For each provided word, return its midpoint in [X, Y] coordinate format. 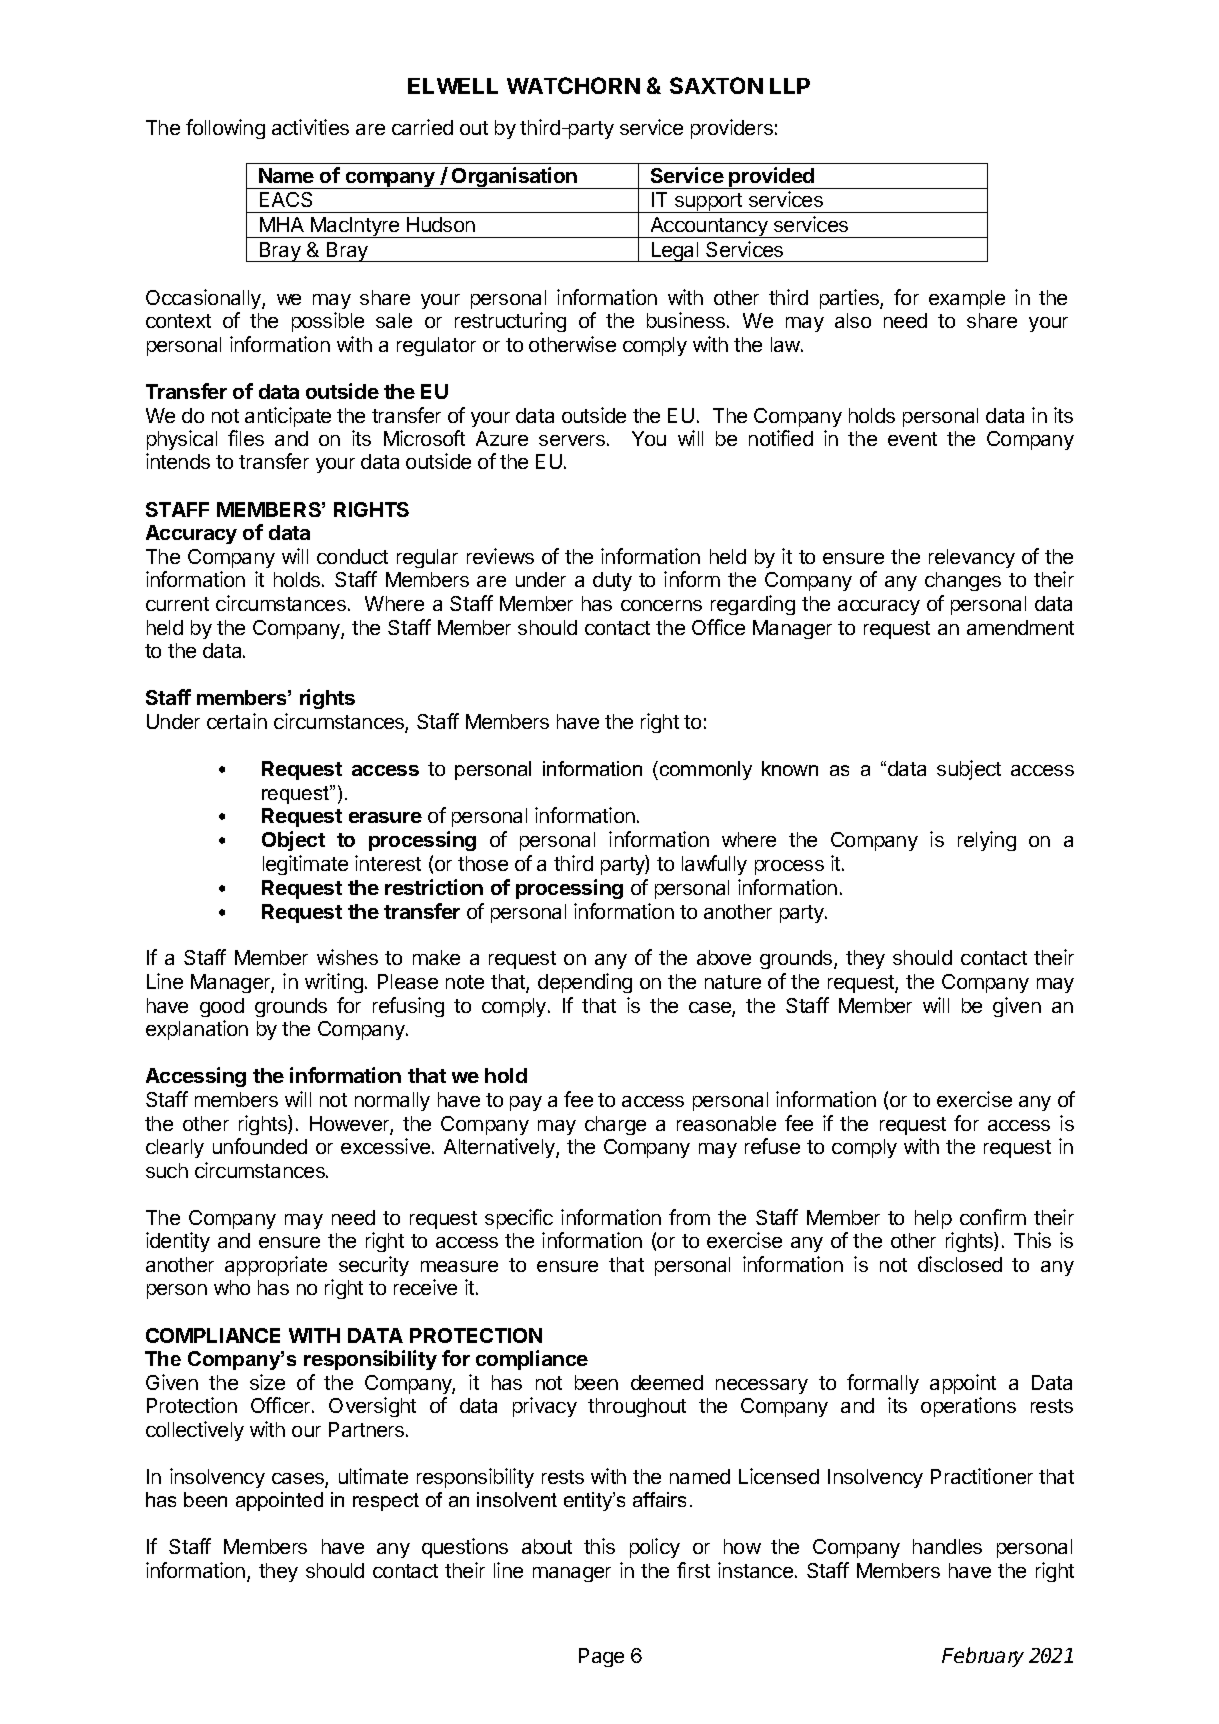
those [483, 863]
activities [310, 127]
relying [987, 841]
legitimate [305, 865]
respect [386, 1502]
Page [601, 1657]
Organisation [514, 178]
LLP [790, 86]
